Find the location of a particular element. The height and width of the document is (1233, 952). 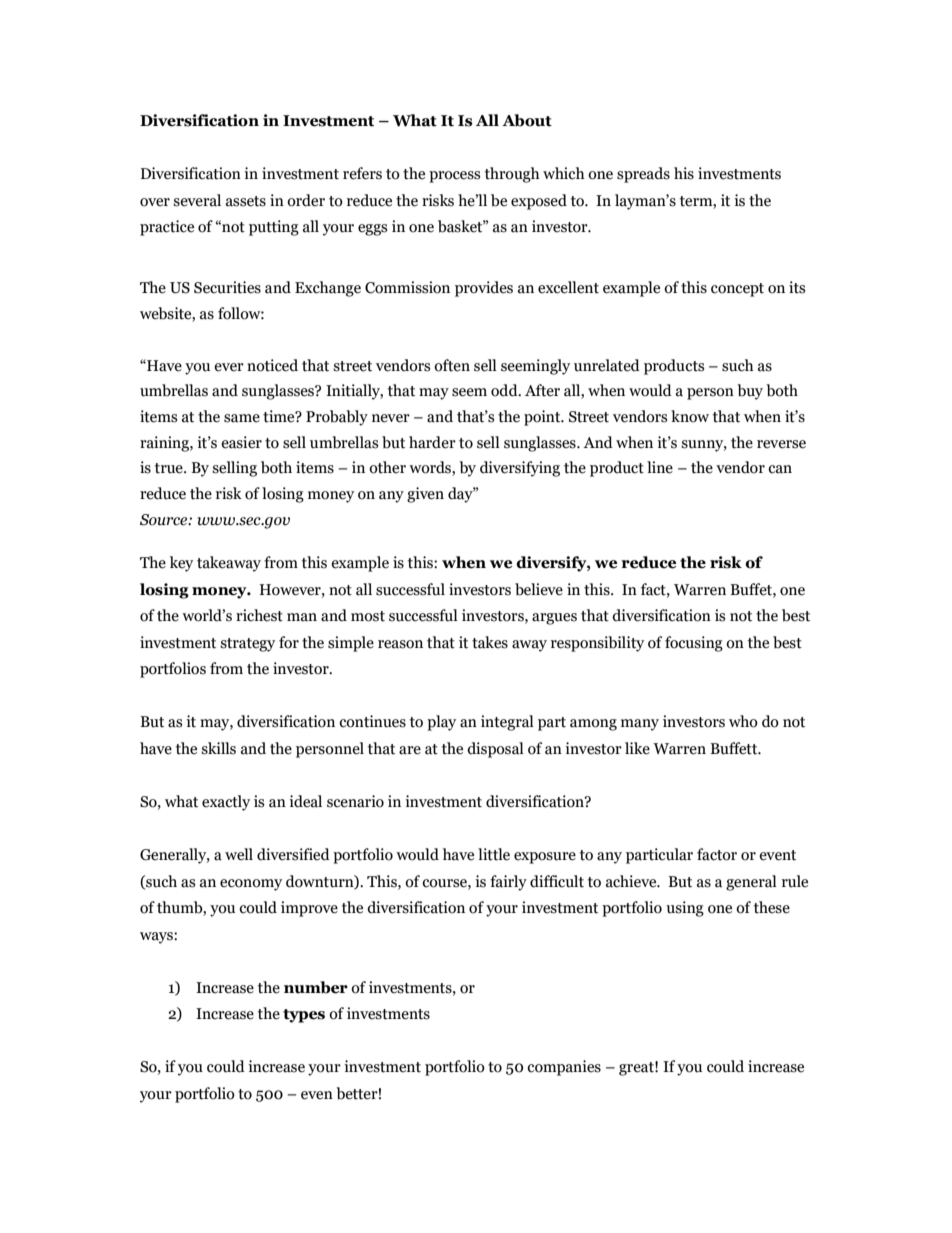

responsibility is located at coordinates (597, 644).
